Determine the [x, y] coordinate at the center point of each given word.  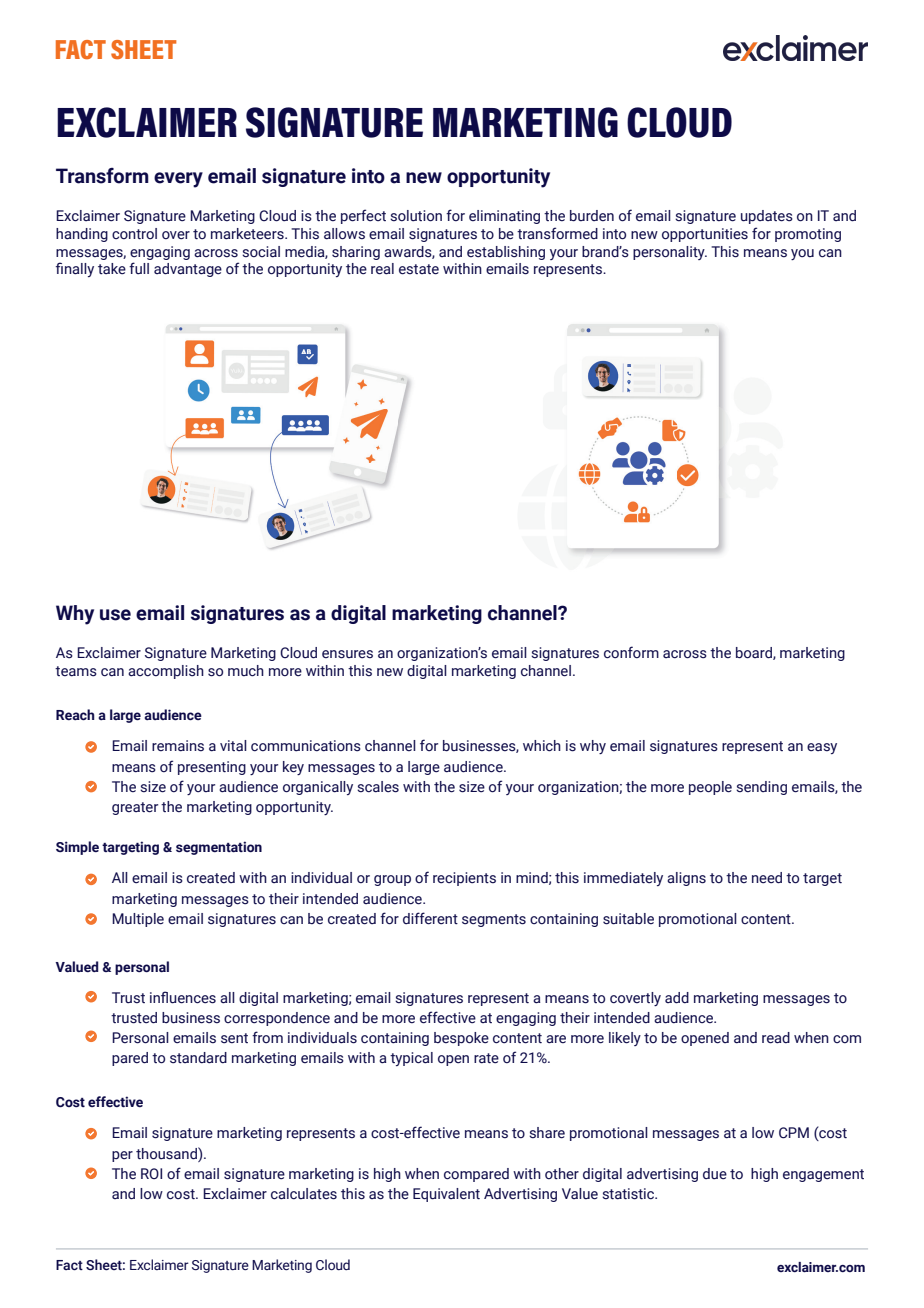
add [677, 998]
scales [378, 787]
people [710, 788]
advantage [188, 270]
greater [135, 808]
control [134, 234]
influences [183, 997]
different [430, 918]
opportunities [705, 235]
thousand [167, 1153]
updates [767, 217]
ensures [347, 654]
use [115, 615]
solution [416, 216]
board [755, 653]
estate [419, 269]
